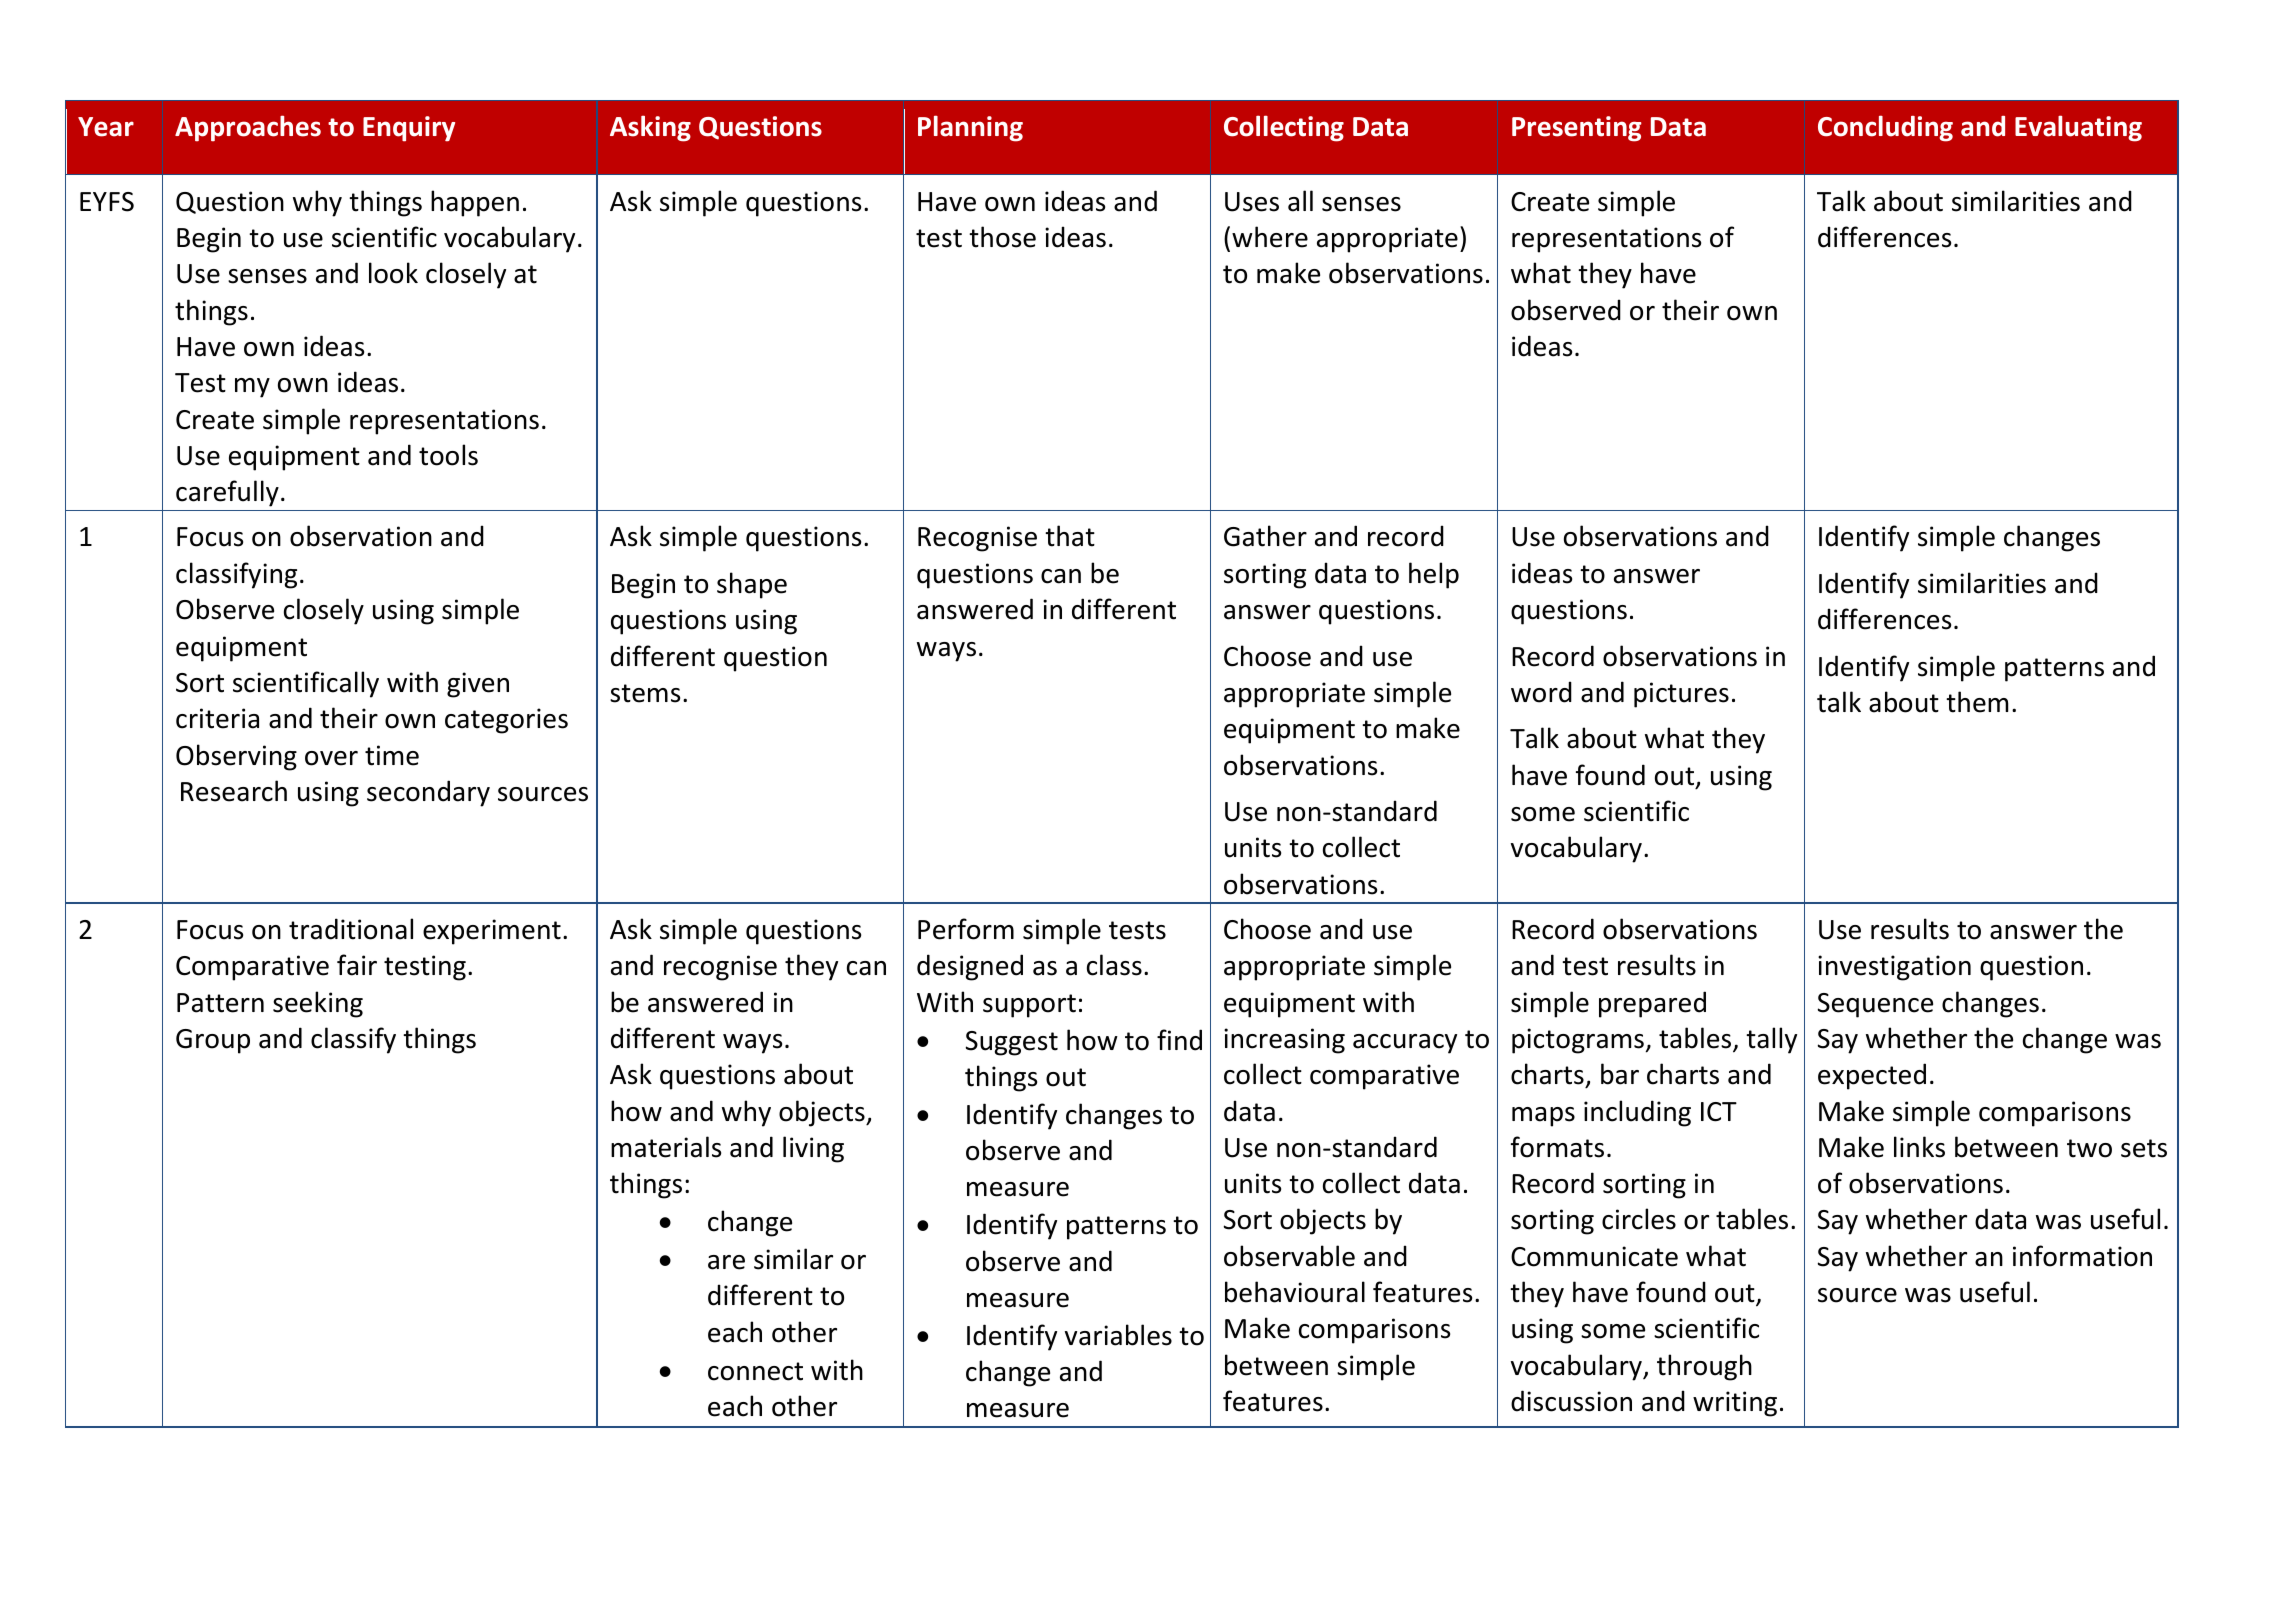 The image size is (2276, 1609). Describe the element at coordinates (1885, 128) in the image. I see `Concluding` at that location.
